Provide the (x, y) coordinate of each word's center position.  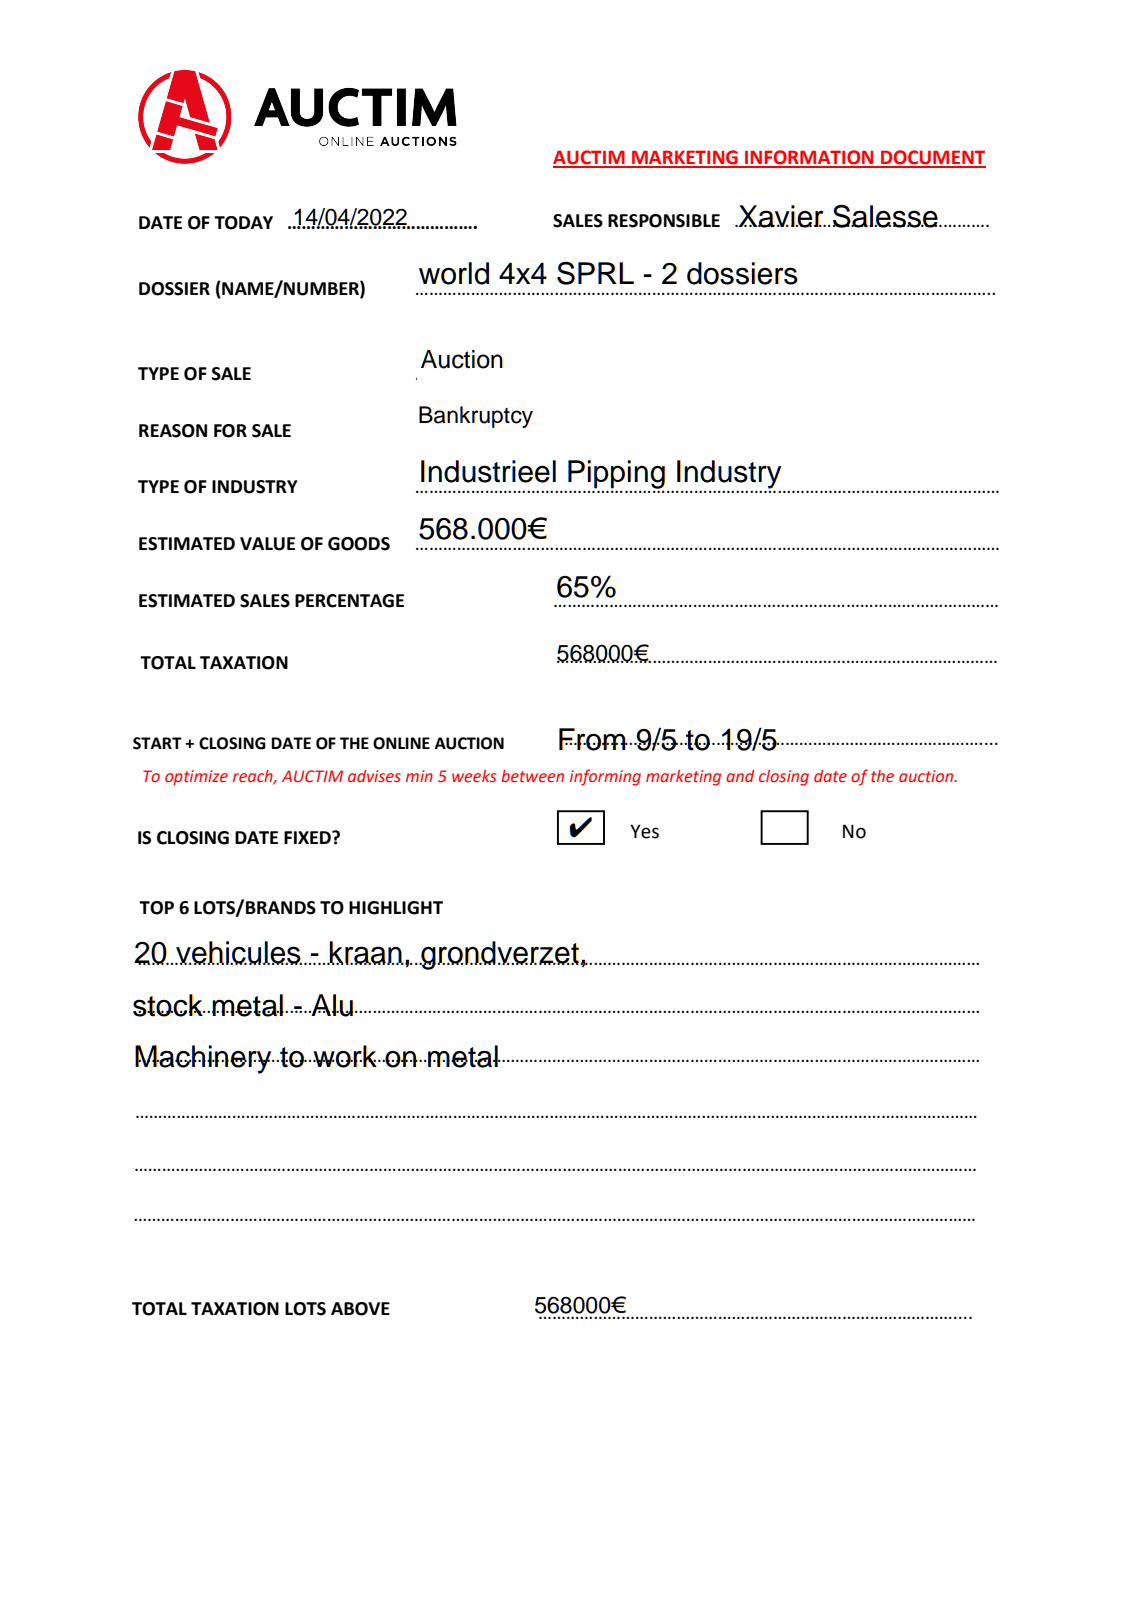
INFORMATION (809, 158)
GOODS (359, 544)
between (532, 776)
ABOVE (360, 1309)
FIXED (308, 837)
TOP (156, 908)
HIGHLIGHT (396, 908)
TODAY (243, 223)
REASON (173, 431)
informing (605, 777)
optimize (196, 778)
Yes (644, 831)
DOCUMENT (932, 158)
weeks (474, 776)
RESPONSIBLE (664, 221)
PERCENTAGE (349, 601)
